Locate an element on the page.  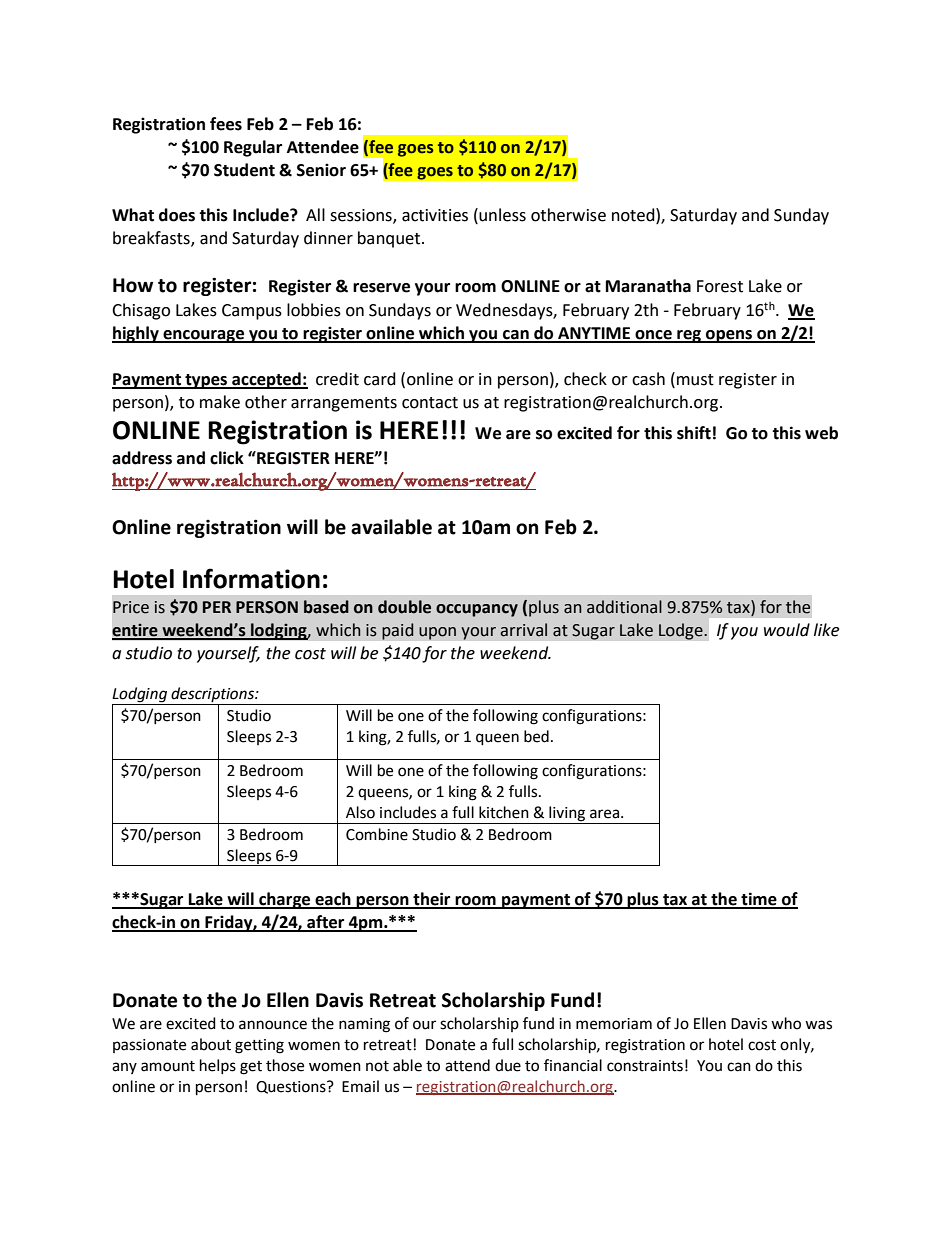
due is located at coordinates (508, 1065).
